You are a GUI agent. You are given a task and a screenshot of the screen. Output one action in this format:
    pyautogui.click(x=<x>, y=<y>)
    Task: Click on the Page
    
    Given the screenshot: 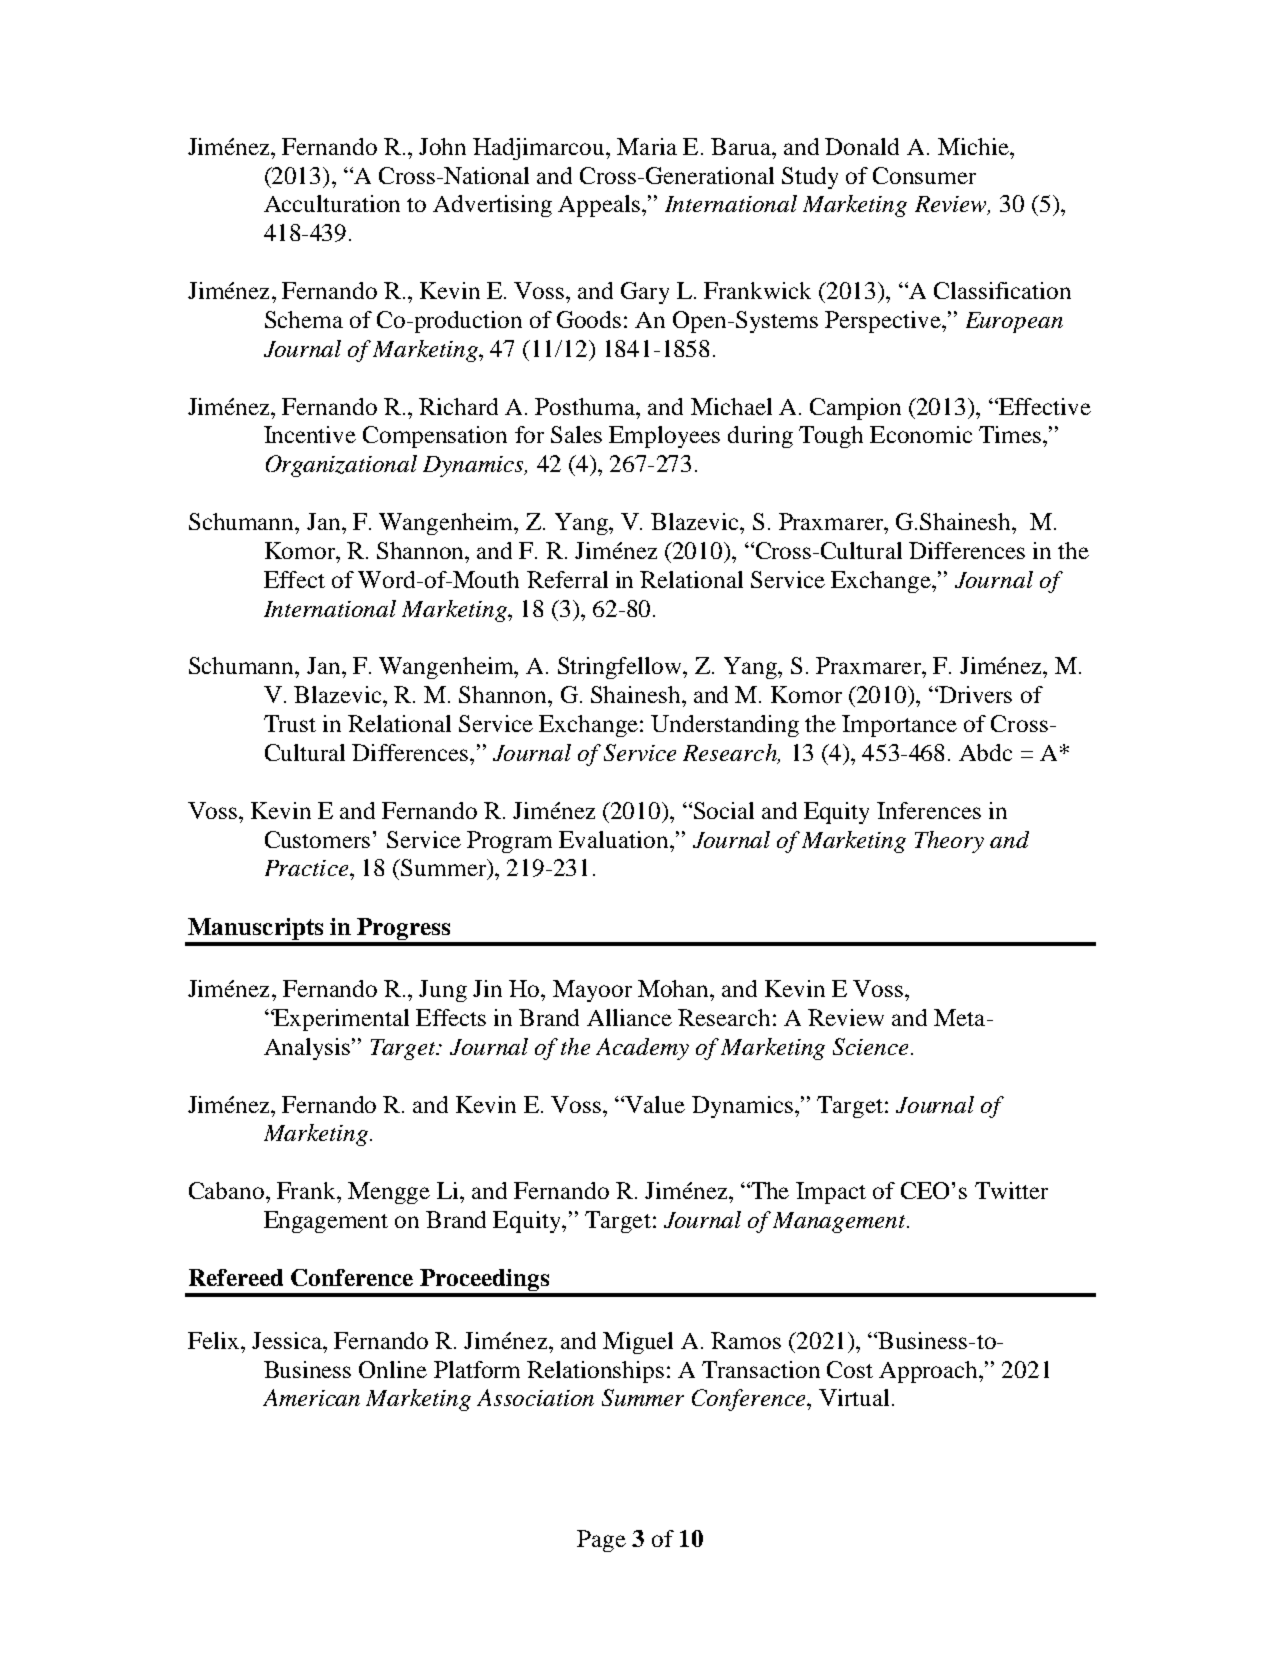 What is the action you would take?
    pyautogui.click(x=601, y=1541)
